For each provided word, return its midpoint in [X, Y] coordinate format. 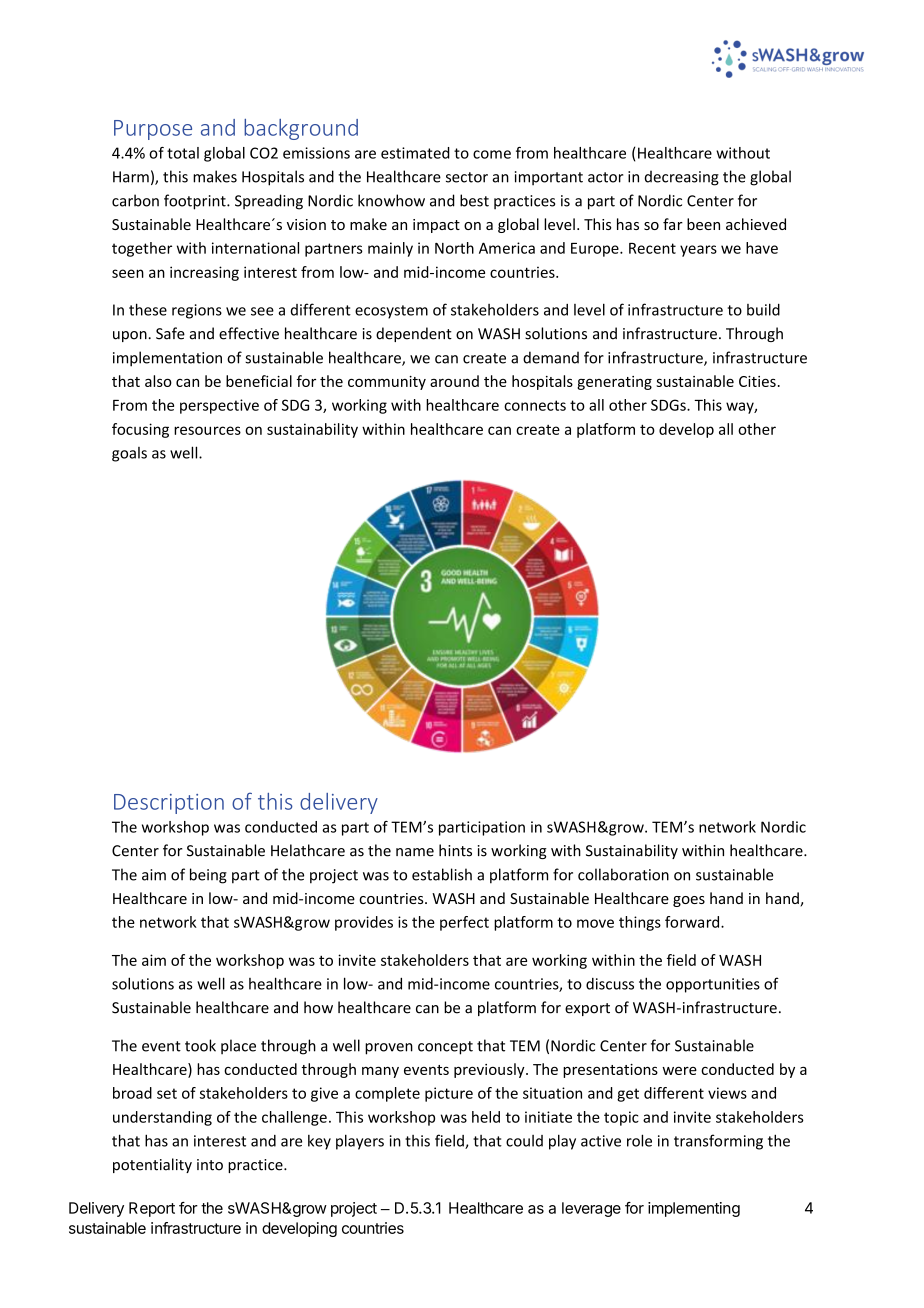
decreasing [682, 178]
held [486, 1117]
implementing [694, 1209]
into [210, 1165]
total [183, 153]
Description [169, 804]
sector [467, 177]
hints [455, 850]
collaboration [623, 874]
